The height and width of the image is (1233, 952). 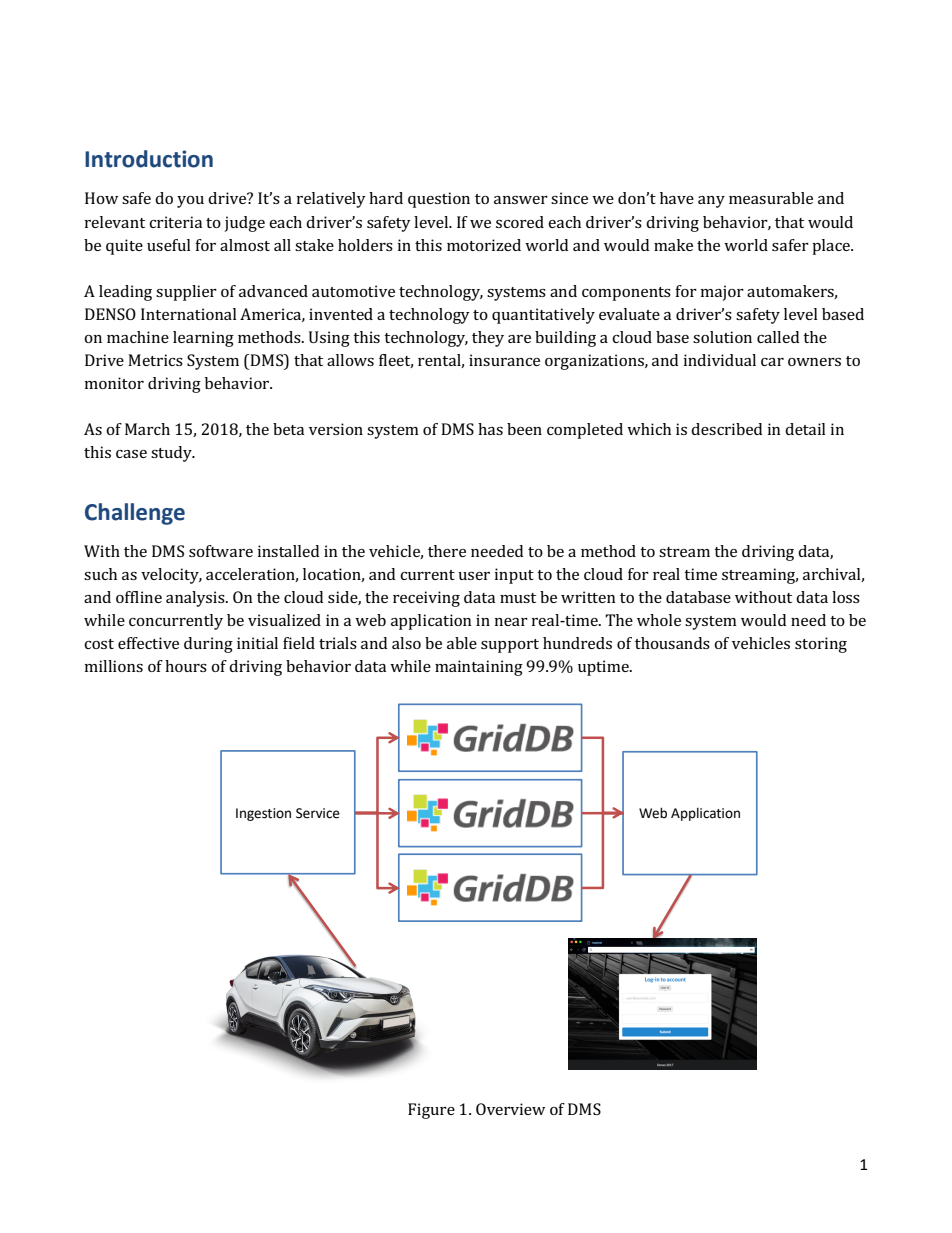 What do you see at coordinates (172, 454) in the image?
I see `study` at bounding box center [172, 454].
